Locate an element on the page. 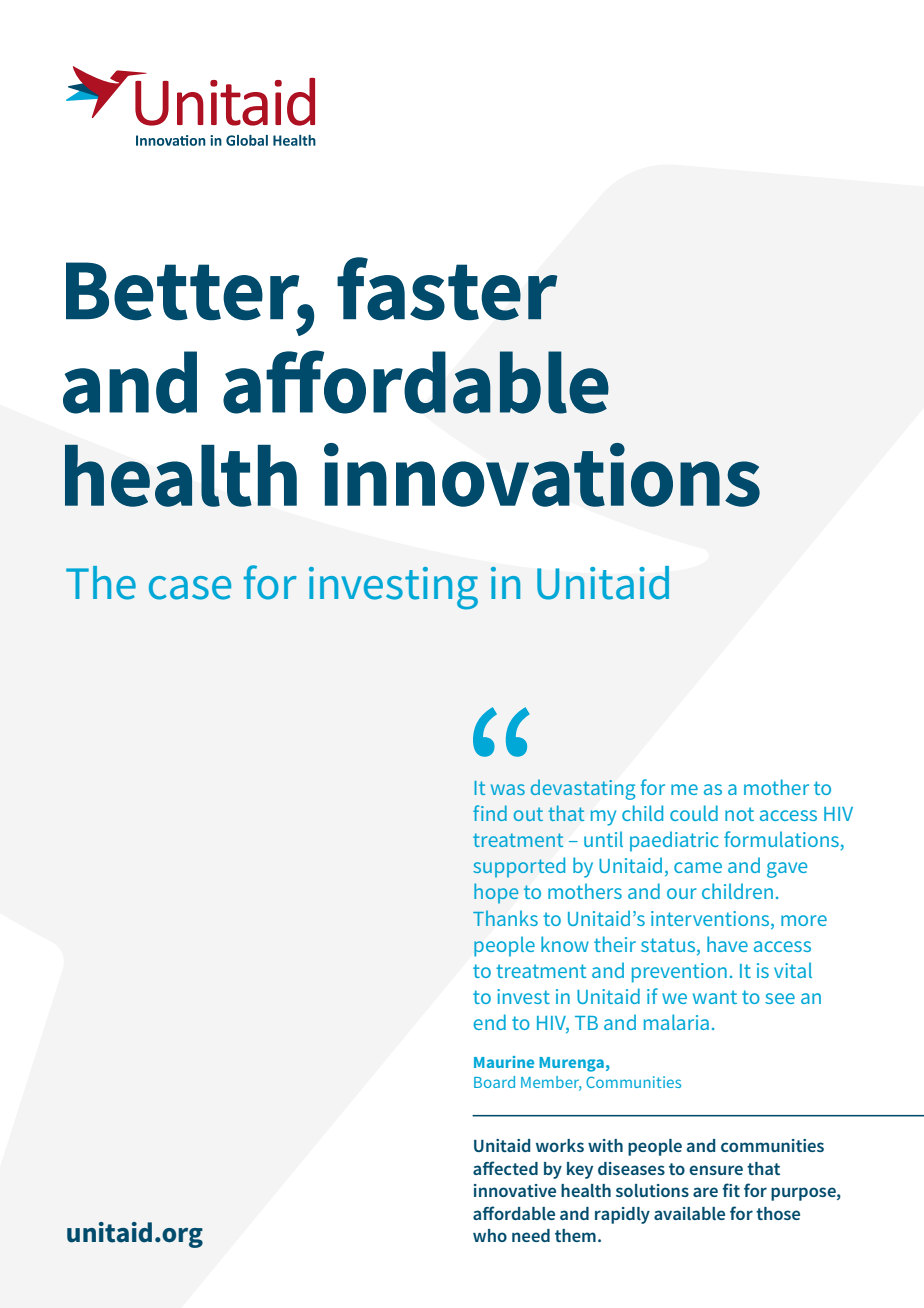 Image resolution: width=924 pixels, height=1308 pixels. came is located at coordinates (698, 867).
